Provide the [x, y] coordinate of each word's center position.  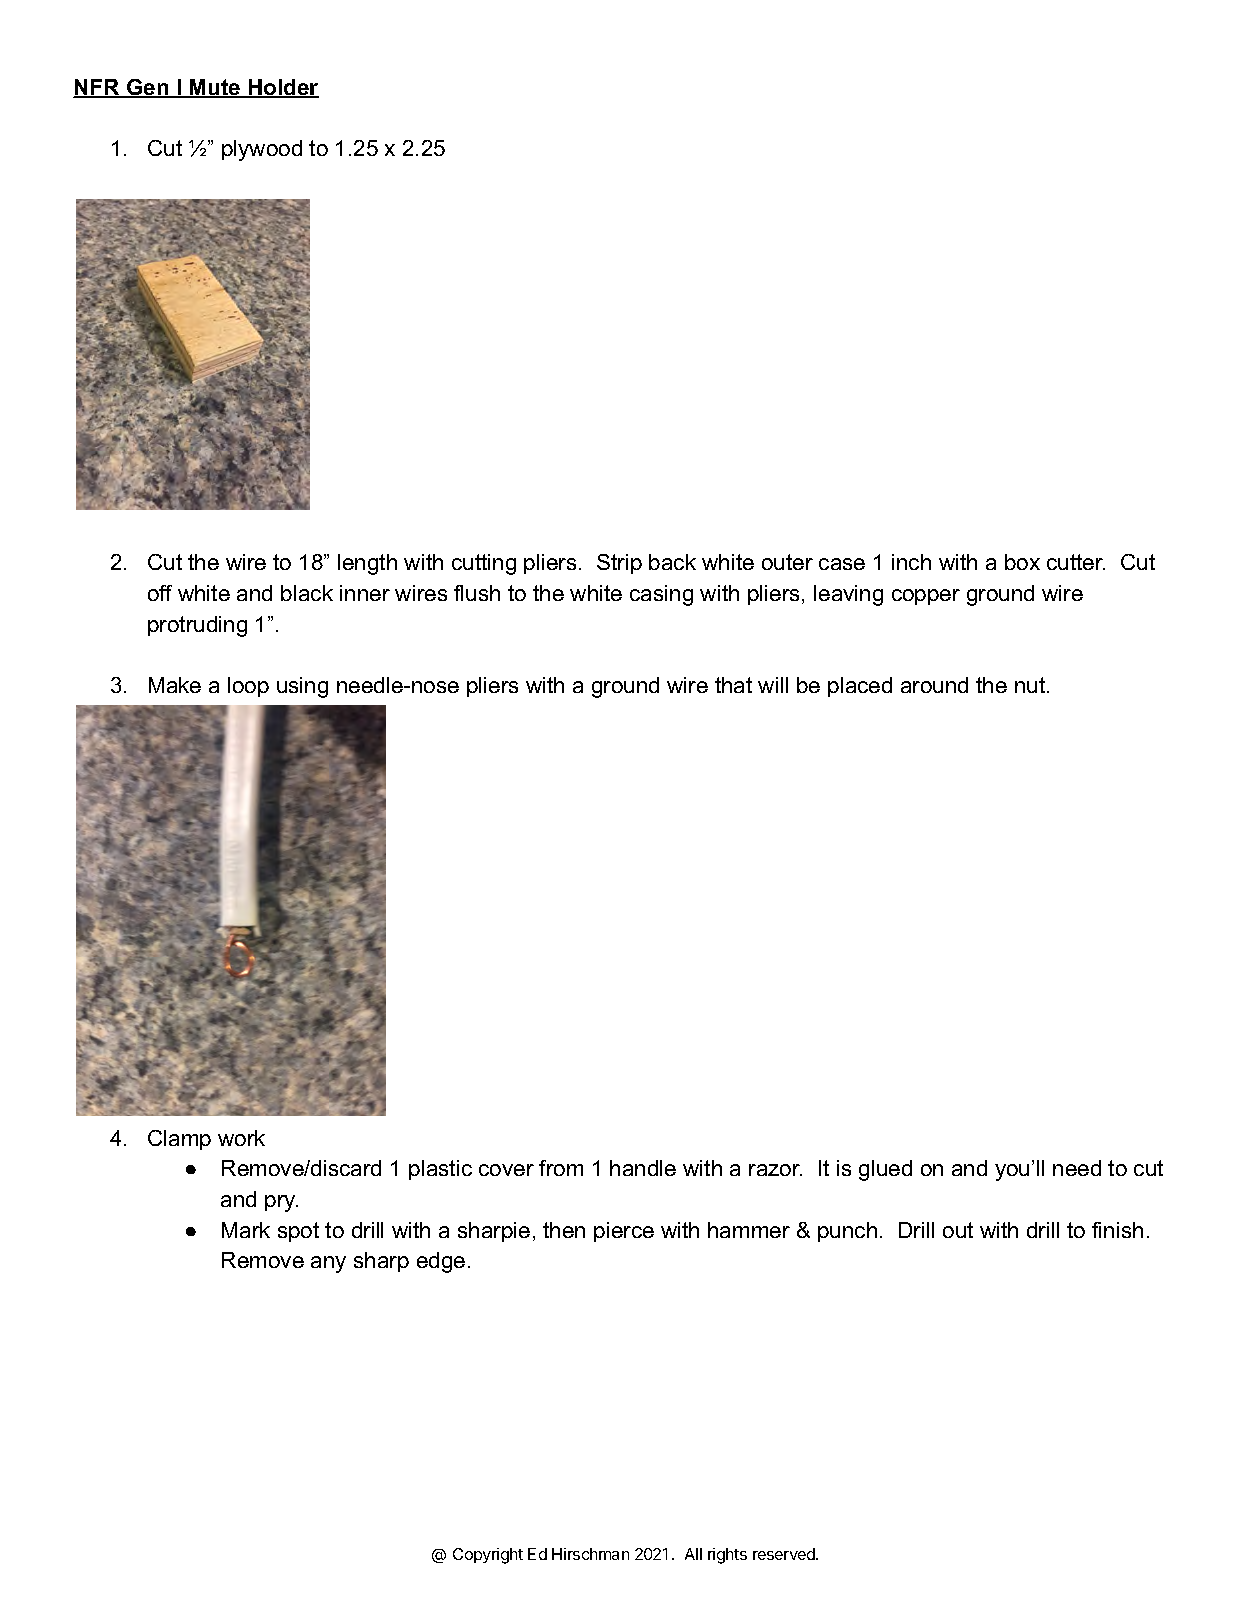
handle [643, 1168]
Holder [283, 88]
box [1022, 562]
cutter [1076, 562]
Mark [246, 1230]
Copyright [488, 1556]
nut [1031, 685]
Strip [619, 564]
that [733, 685]
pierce [624, 1232]
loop [248, 687]
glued [885, 1170]
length [367, 564]
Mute [215, 88]
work [241, 1138]
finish [1117, 1230]
